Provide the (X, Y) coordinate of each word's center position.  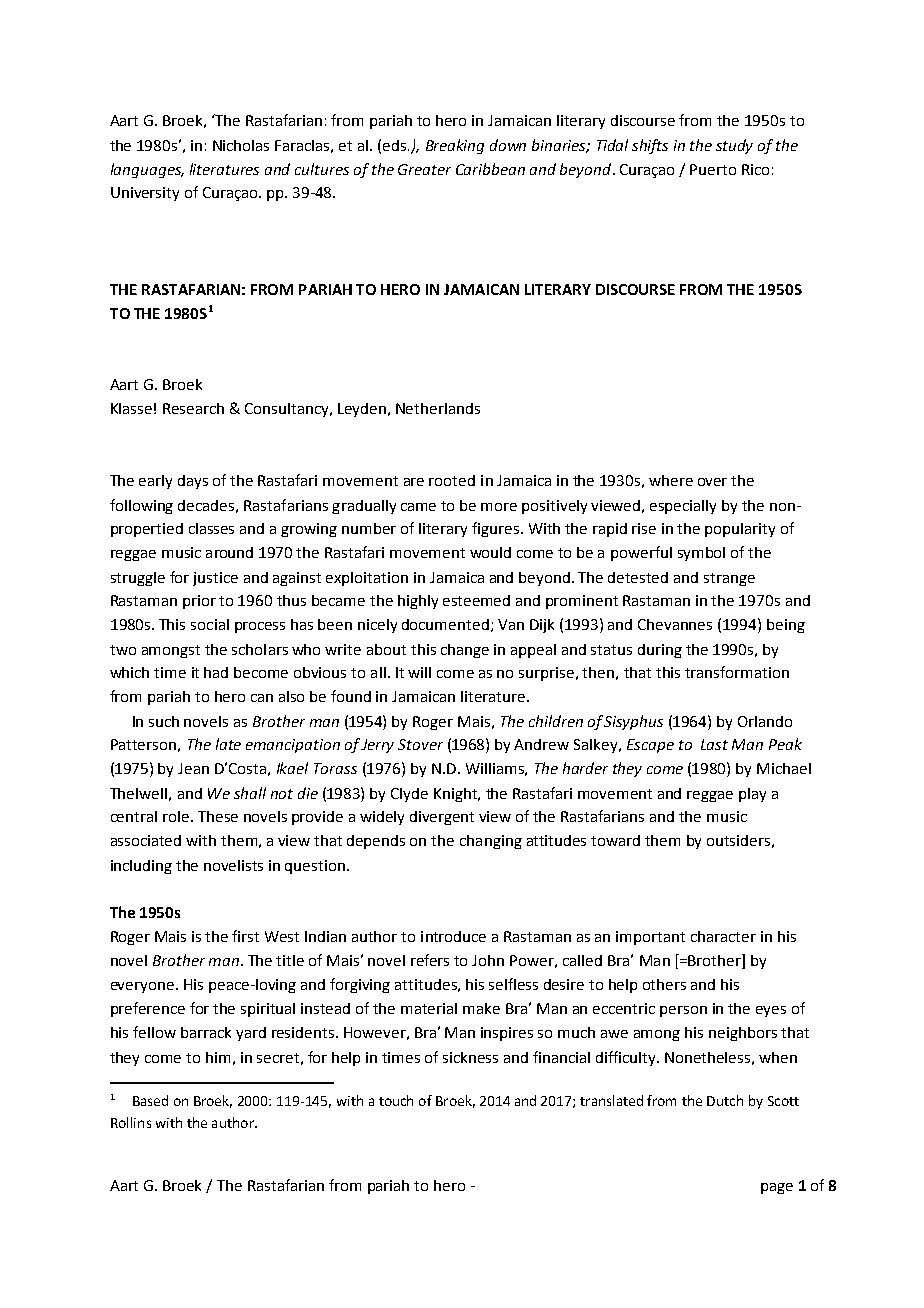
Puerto (713, 169)
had (216, 672)
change (465, 651)
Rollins (131, 1122)
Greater (424, 169)
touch (396, 1100)
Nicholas (241, 145)
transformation (737, 672)
